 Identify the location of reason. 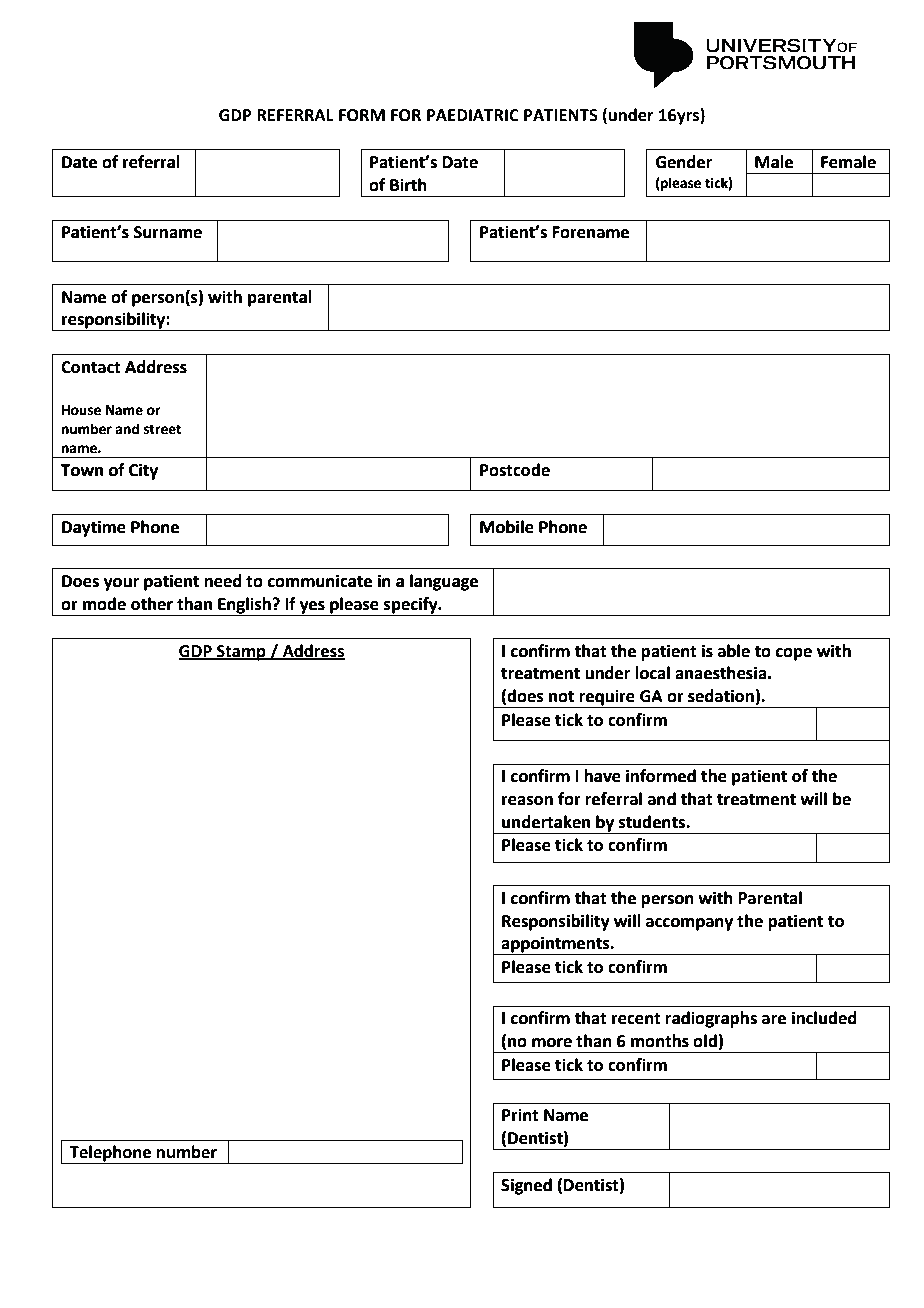
(527, 801).
